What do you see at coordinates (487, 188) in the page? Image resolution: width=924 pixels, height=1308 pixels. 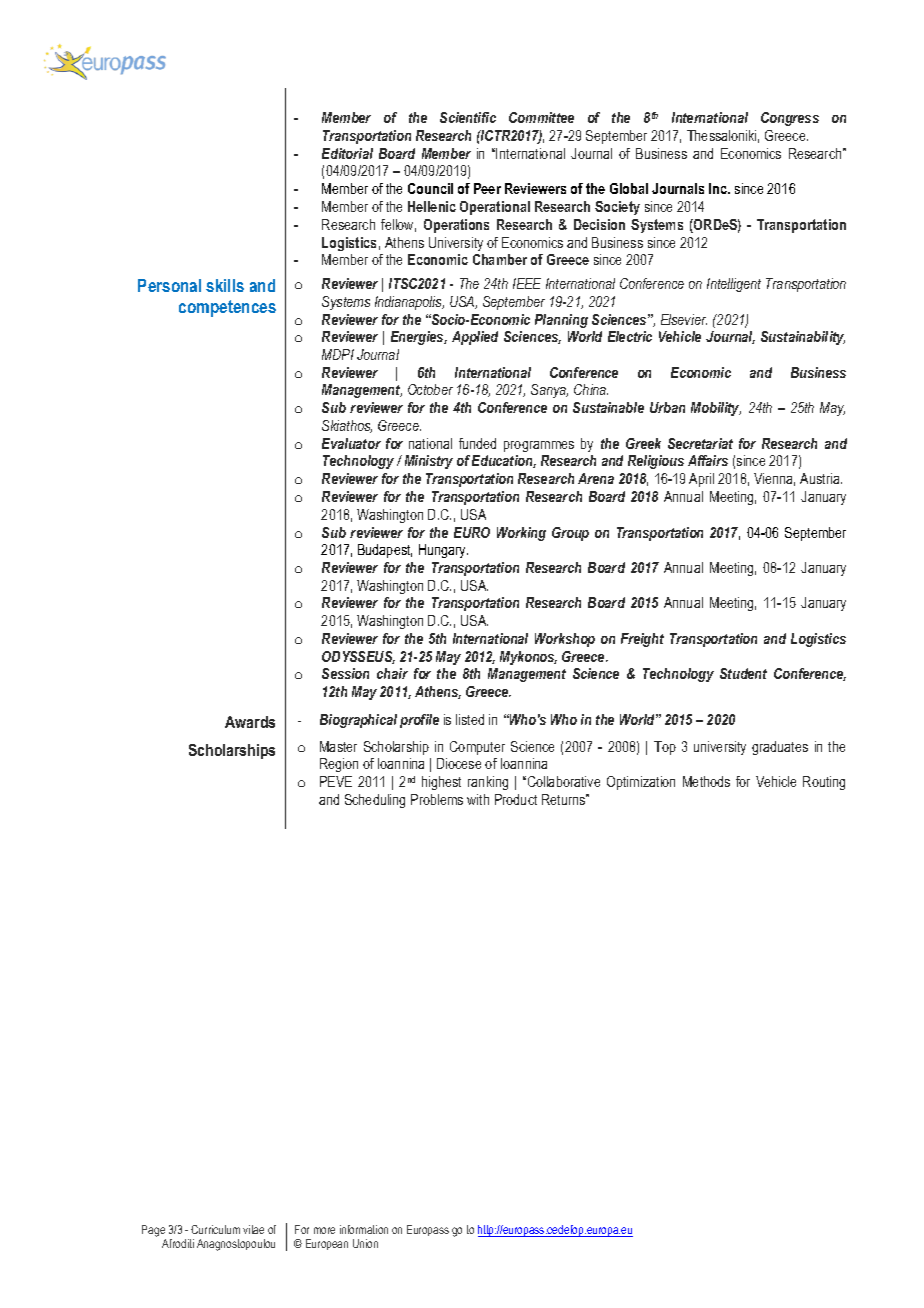 I see `Peer` at bounding box center [487, 188].
